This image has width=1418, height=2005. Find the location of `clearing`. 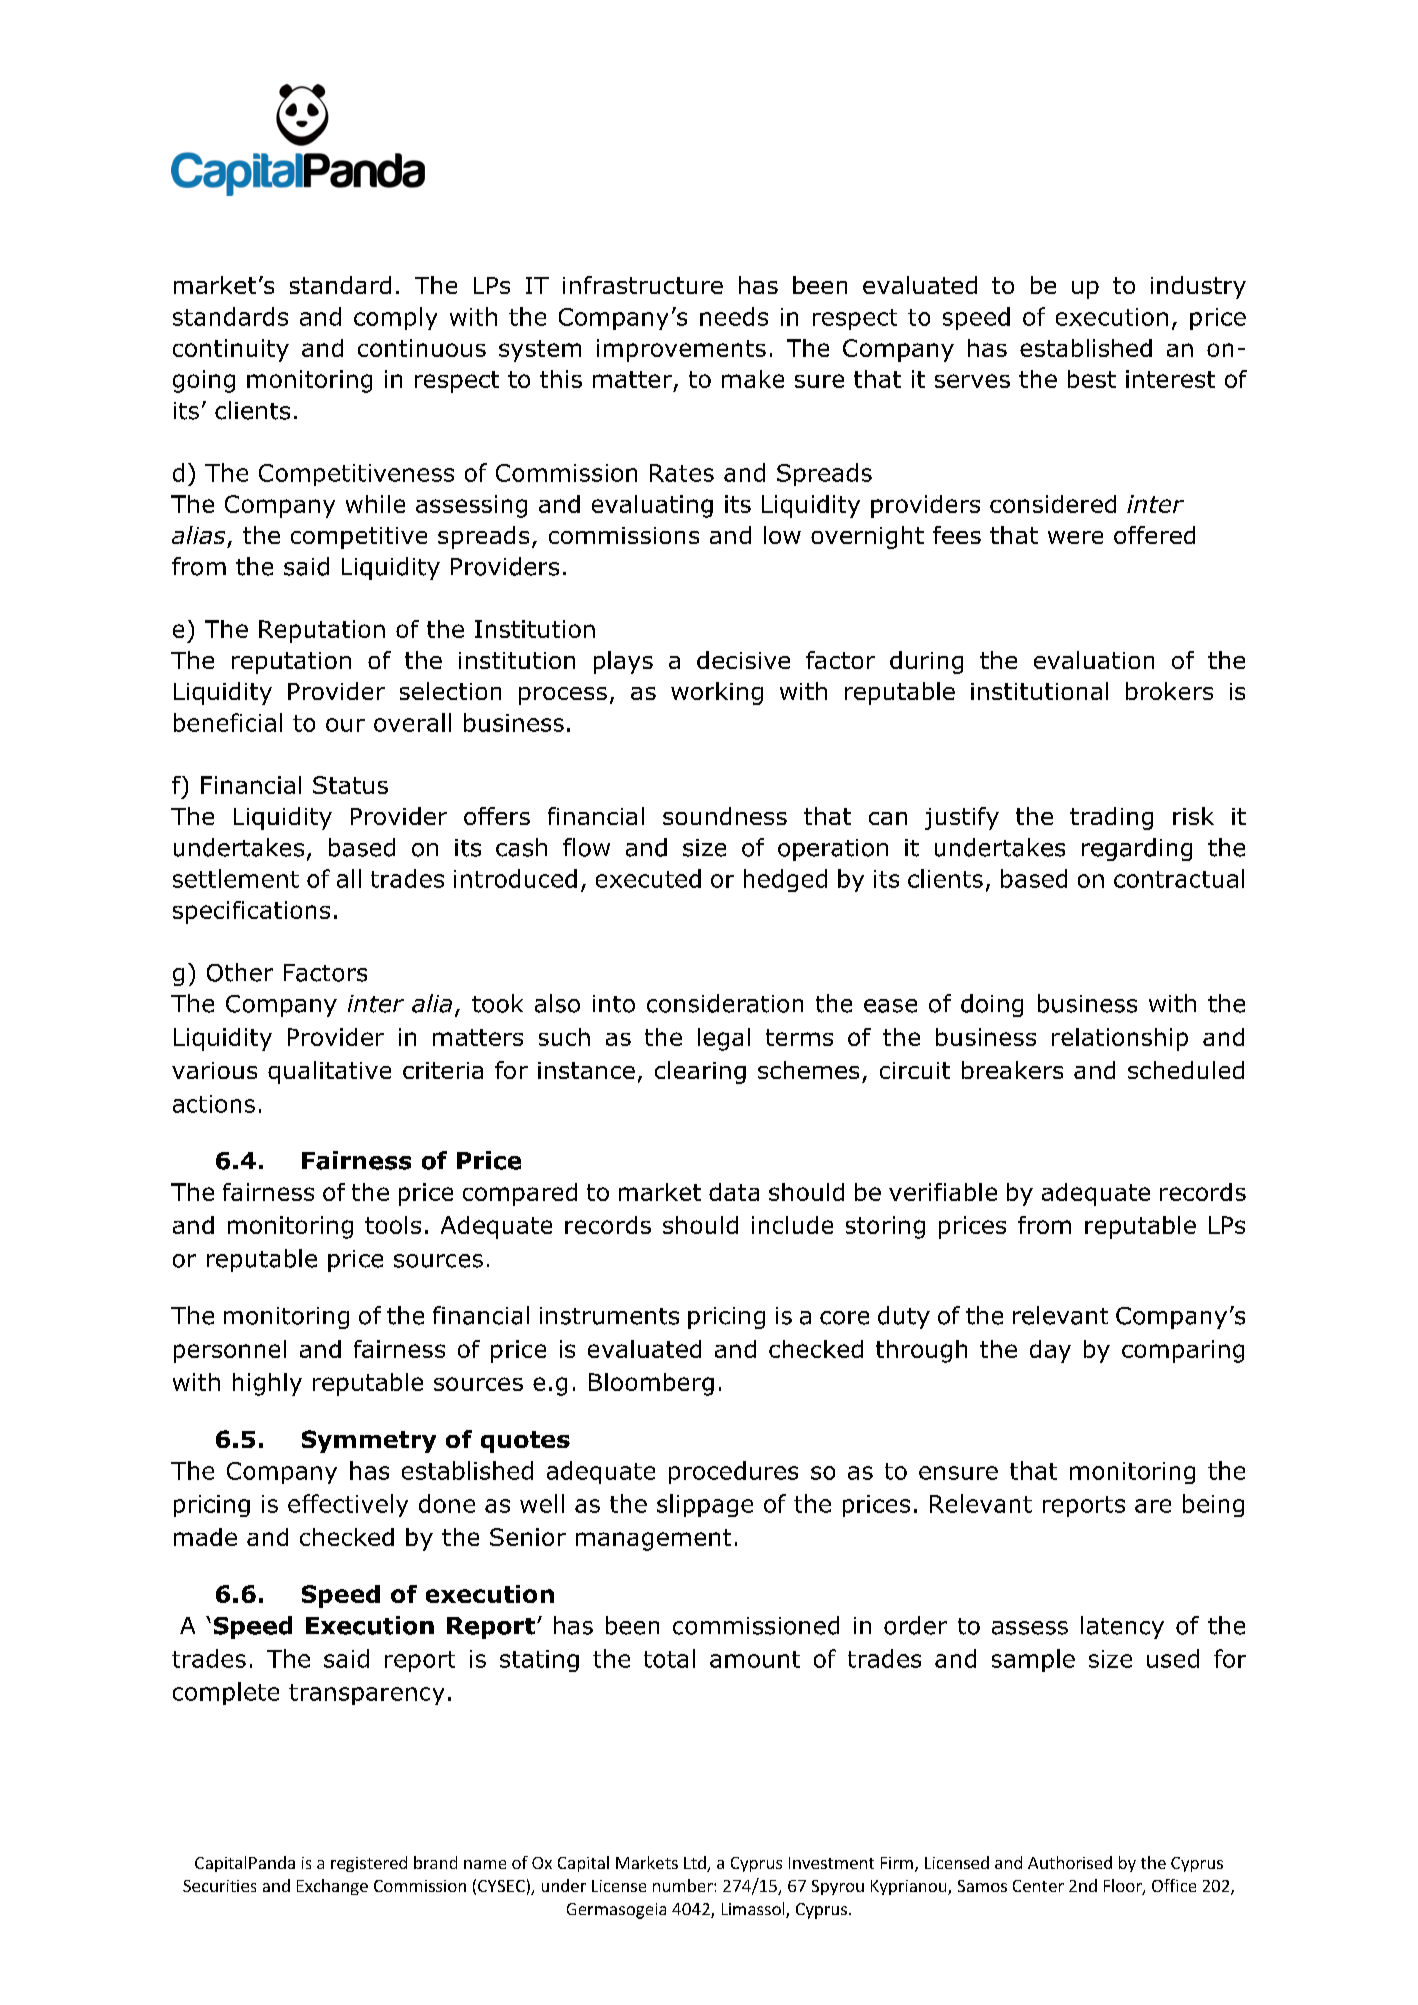

clearing is located at coordinates (700, 1072).
